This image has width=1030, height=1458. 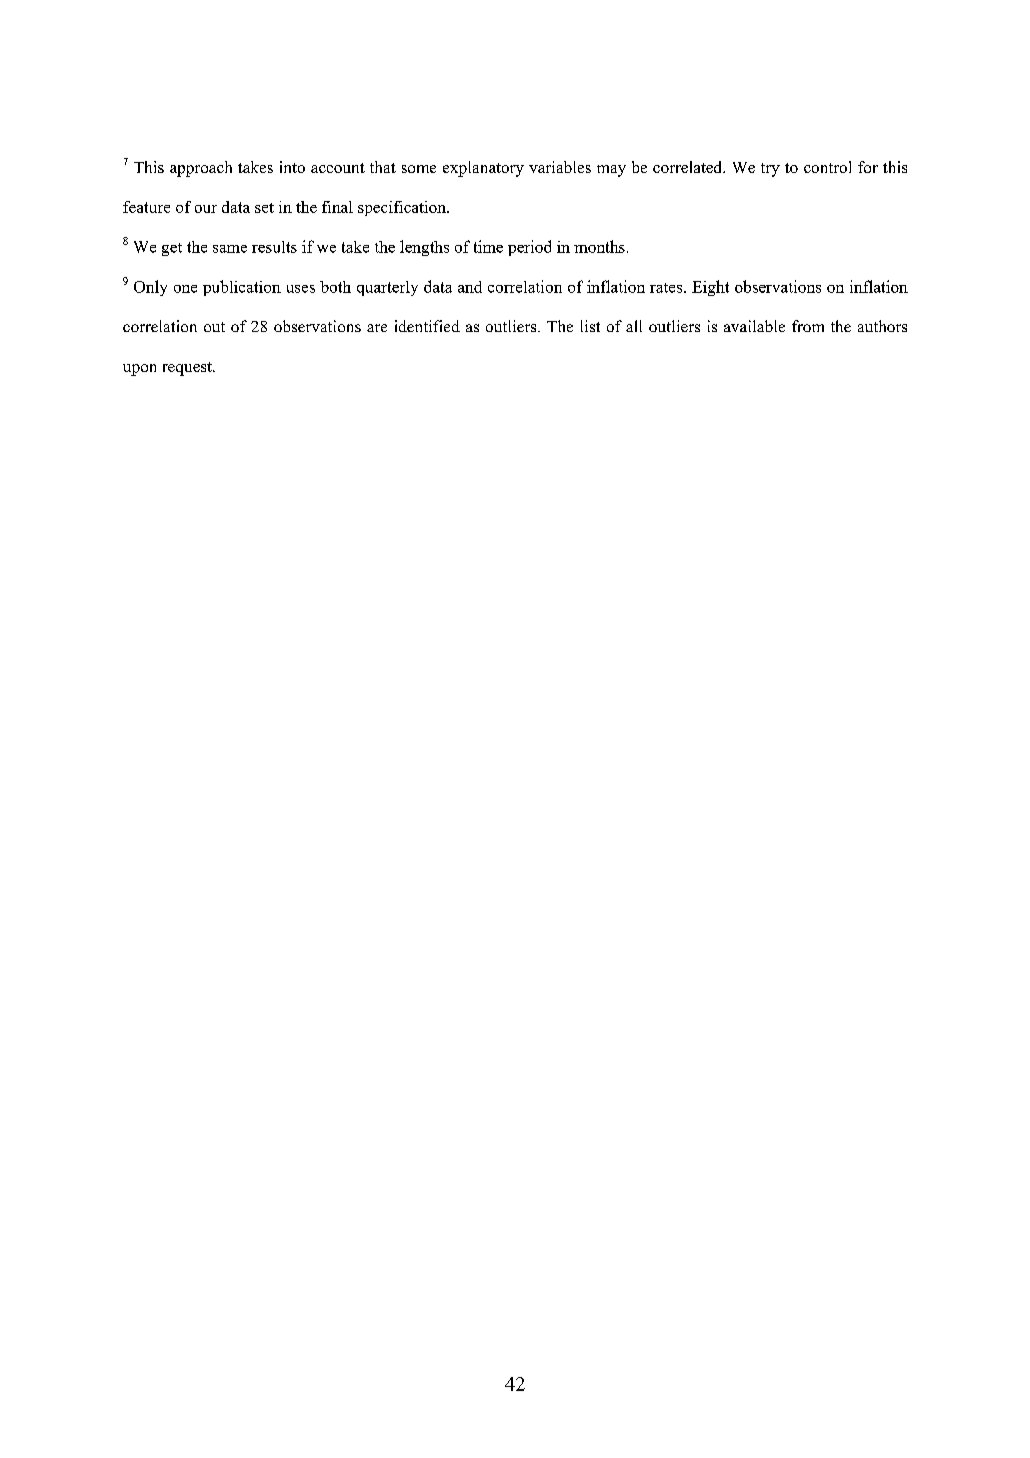 I want to click on list, so click(x=590, y=326).
